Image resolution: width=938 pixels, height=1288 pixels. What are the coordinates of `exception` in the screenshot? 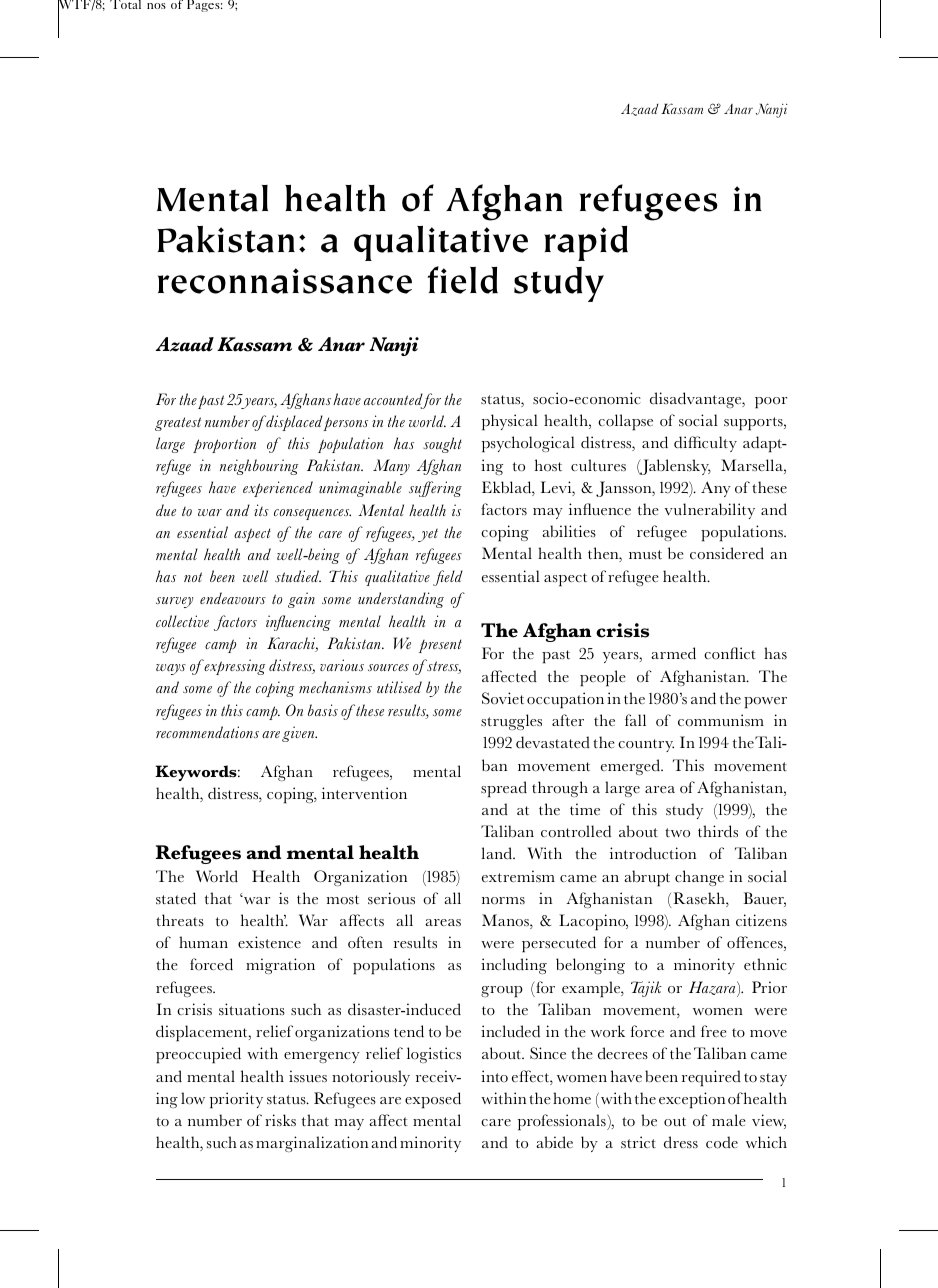 It's located at (692, 1100).
